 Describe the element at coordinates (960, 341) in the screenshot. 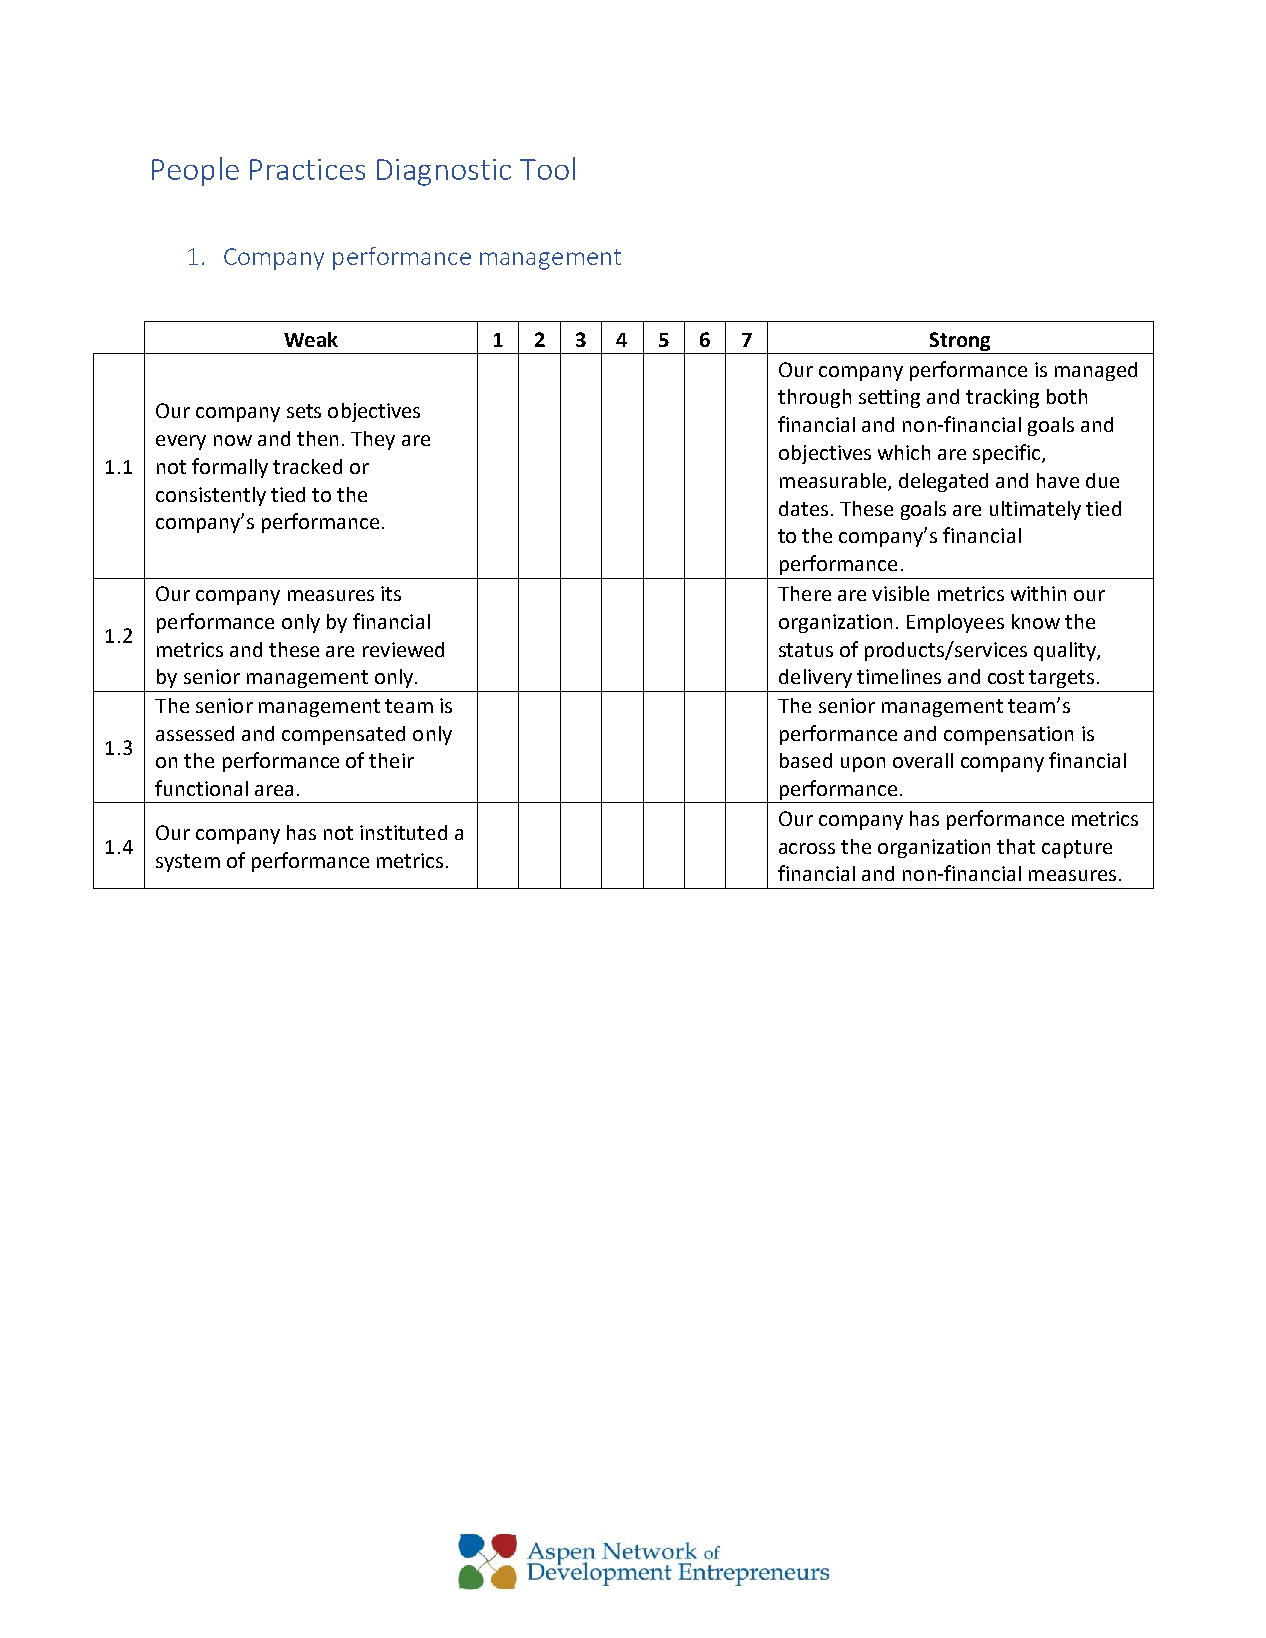

I see `Strong` at that location.
